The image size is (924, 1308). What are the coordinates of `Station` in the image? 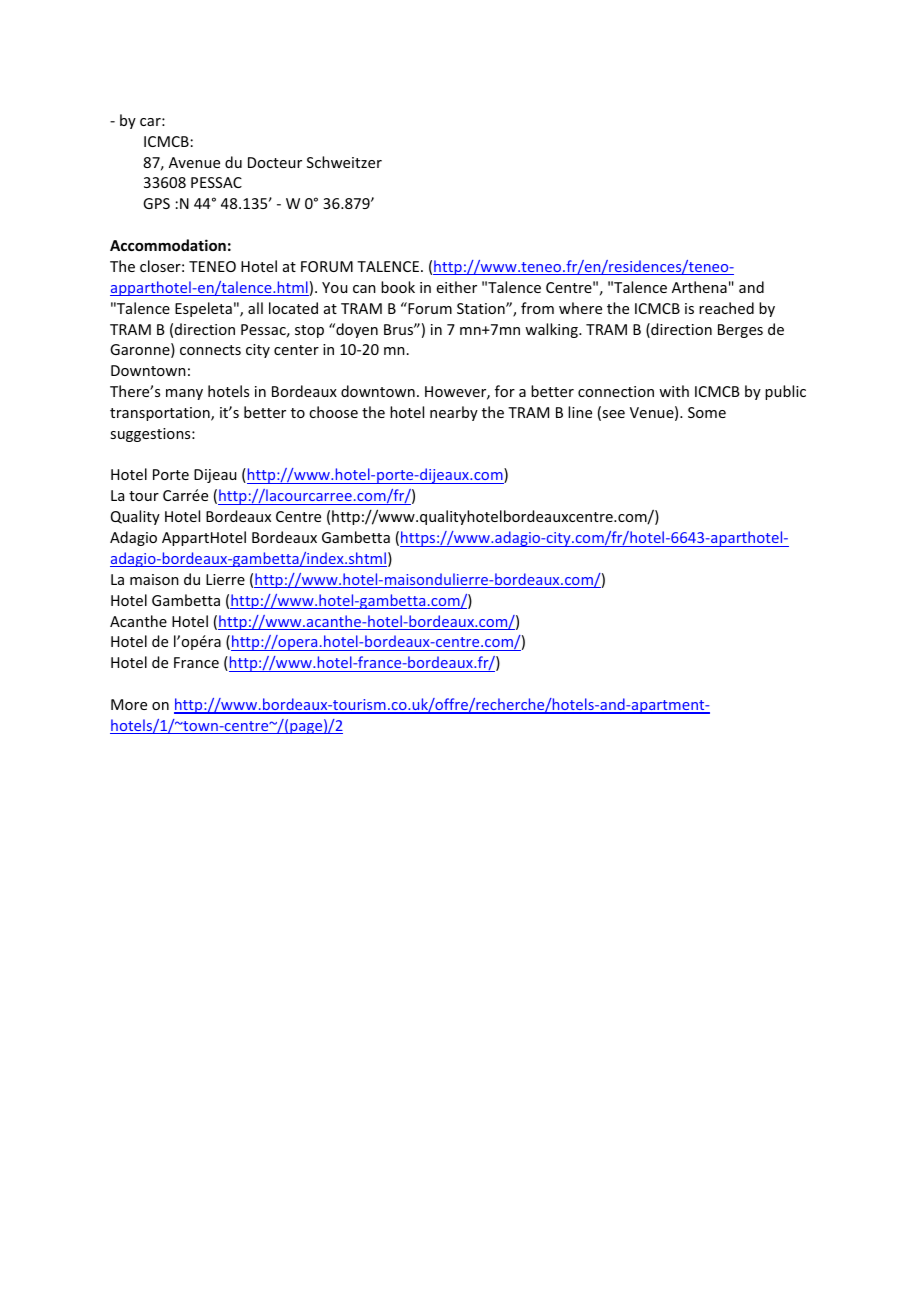 It's located at (482, 308).
